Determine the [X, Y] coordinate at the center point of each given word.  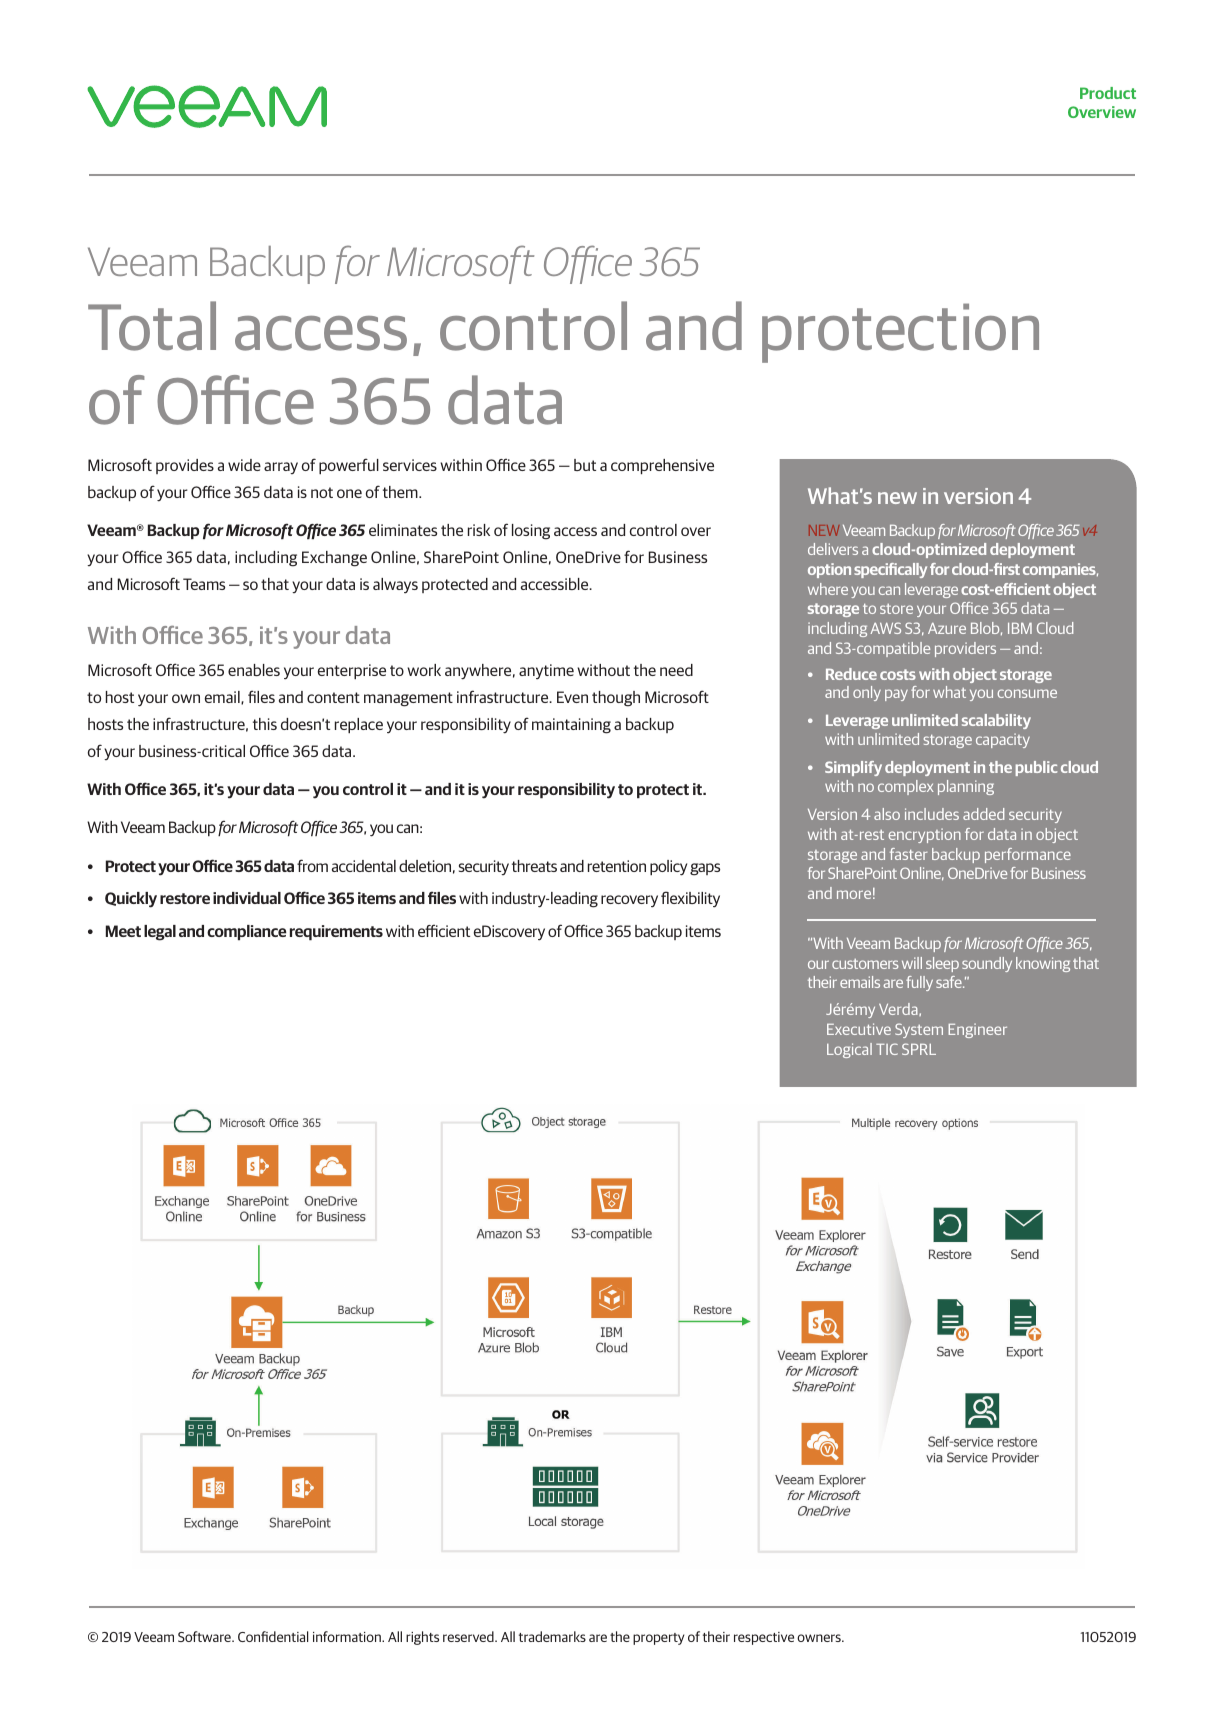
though [616, 699]
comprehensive [662, 466]
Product [1108, 93]
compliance [247, 932]
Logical [849, 1050]
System [919, 1030]
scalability [996, 721]
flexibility [690, 899]
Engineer [977, 1030]
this [265, 724]
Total [152, 326]
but [585, 465]
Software [205, 1636]
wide [244, 465]
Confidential [273, 1636]
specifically [890, 570]
